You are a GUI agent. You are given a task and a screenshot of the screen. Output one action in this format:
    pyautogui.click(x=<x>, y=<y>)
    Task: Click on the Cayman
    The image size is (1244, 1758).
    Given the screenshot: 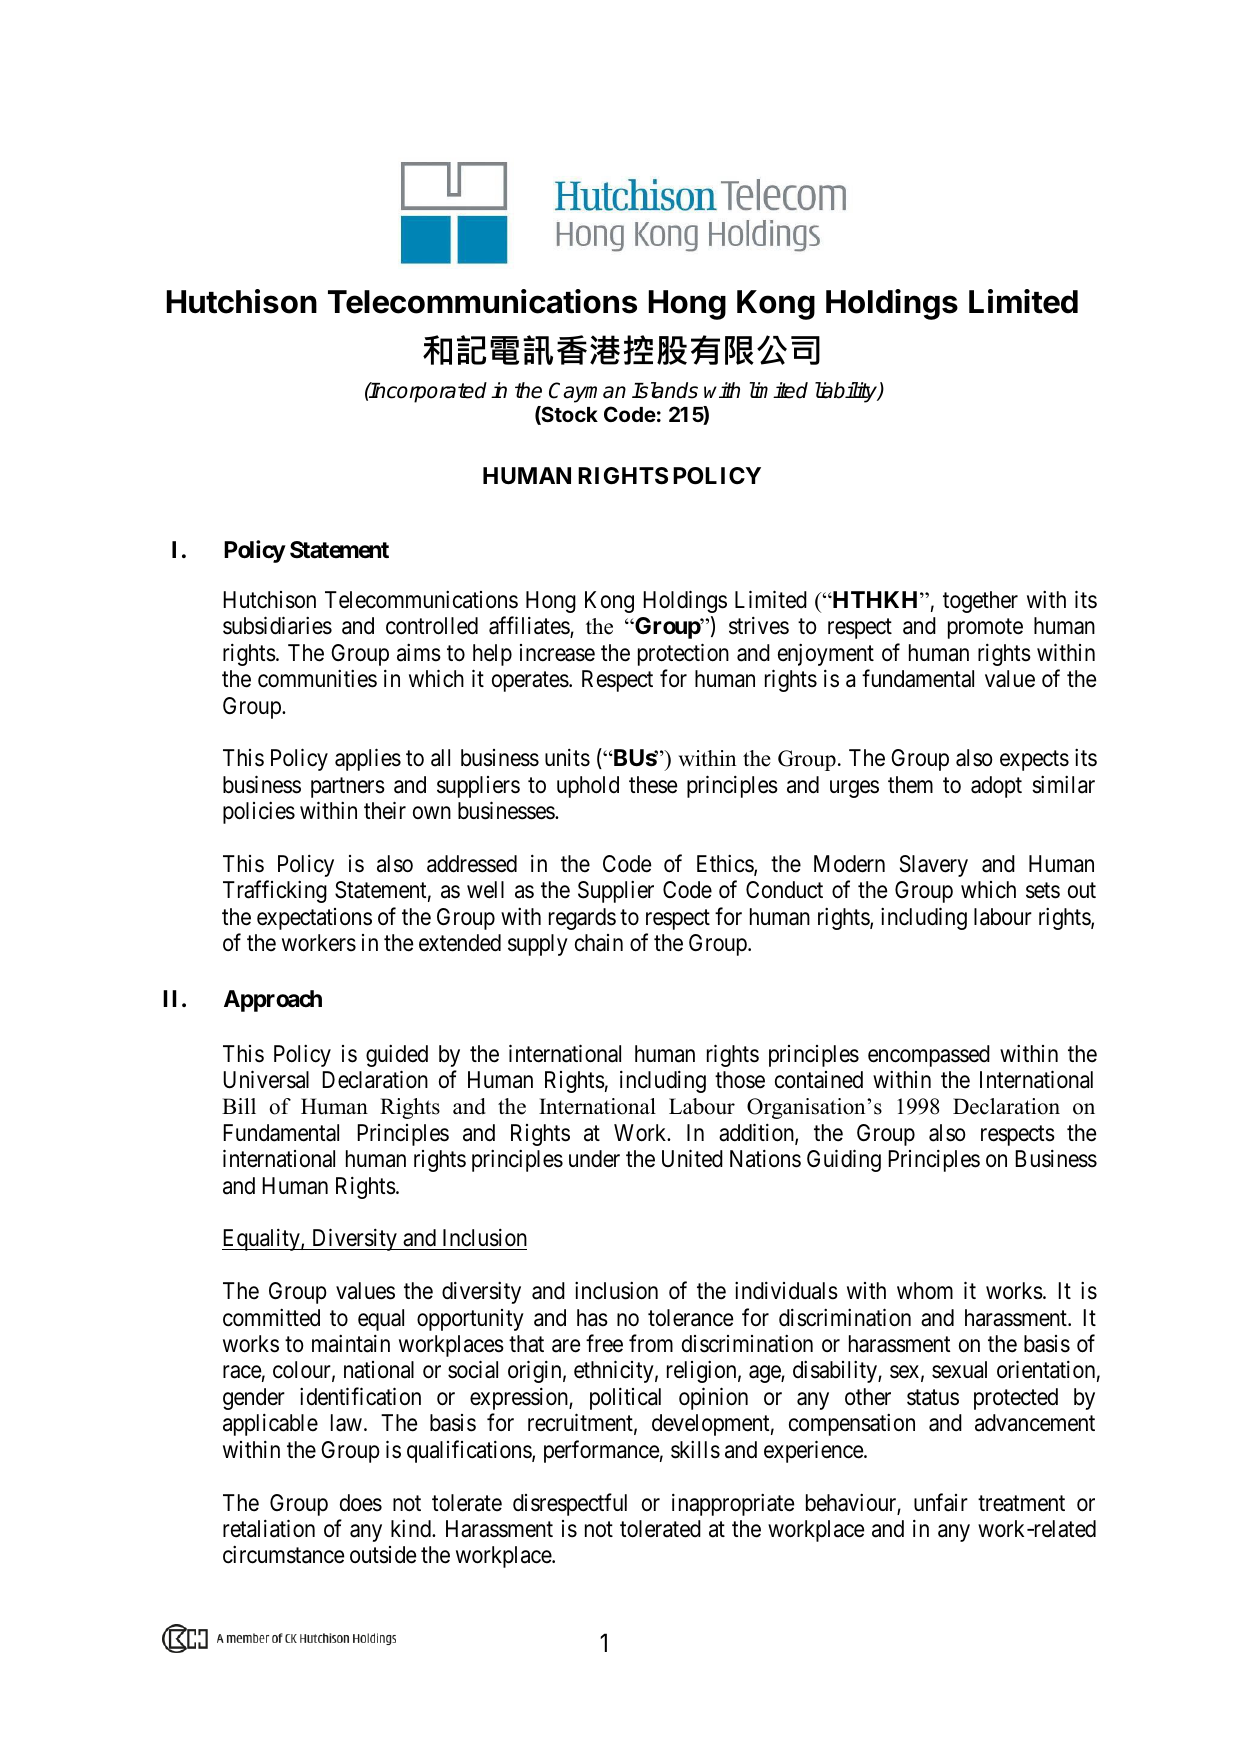 What is the action you would take?
    pyautogui.click(x=587, y=392)
